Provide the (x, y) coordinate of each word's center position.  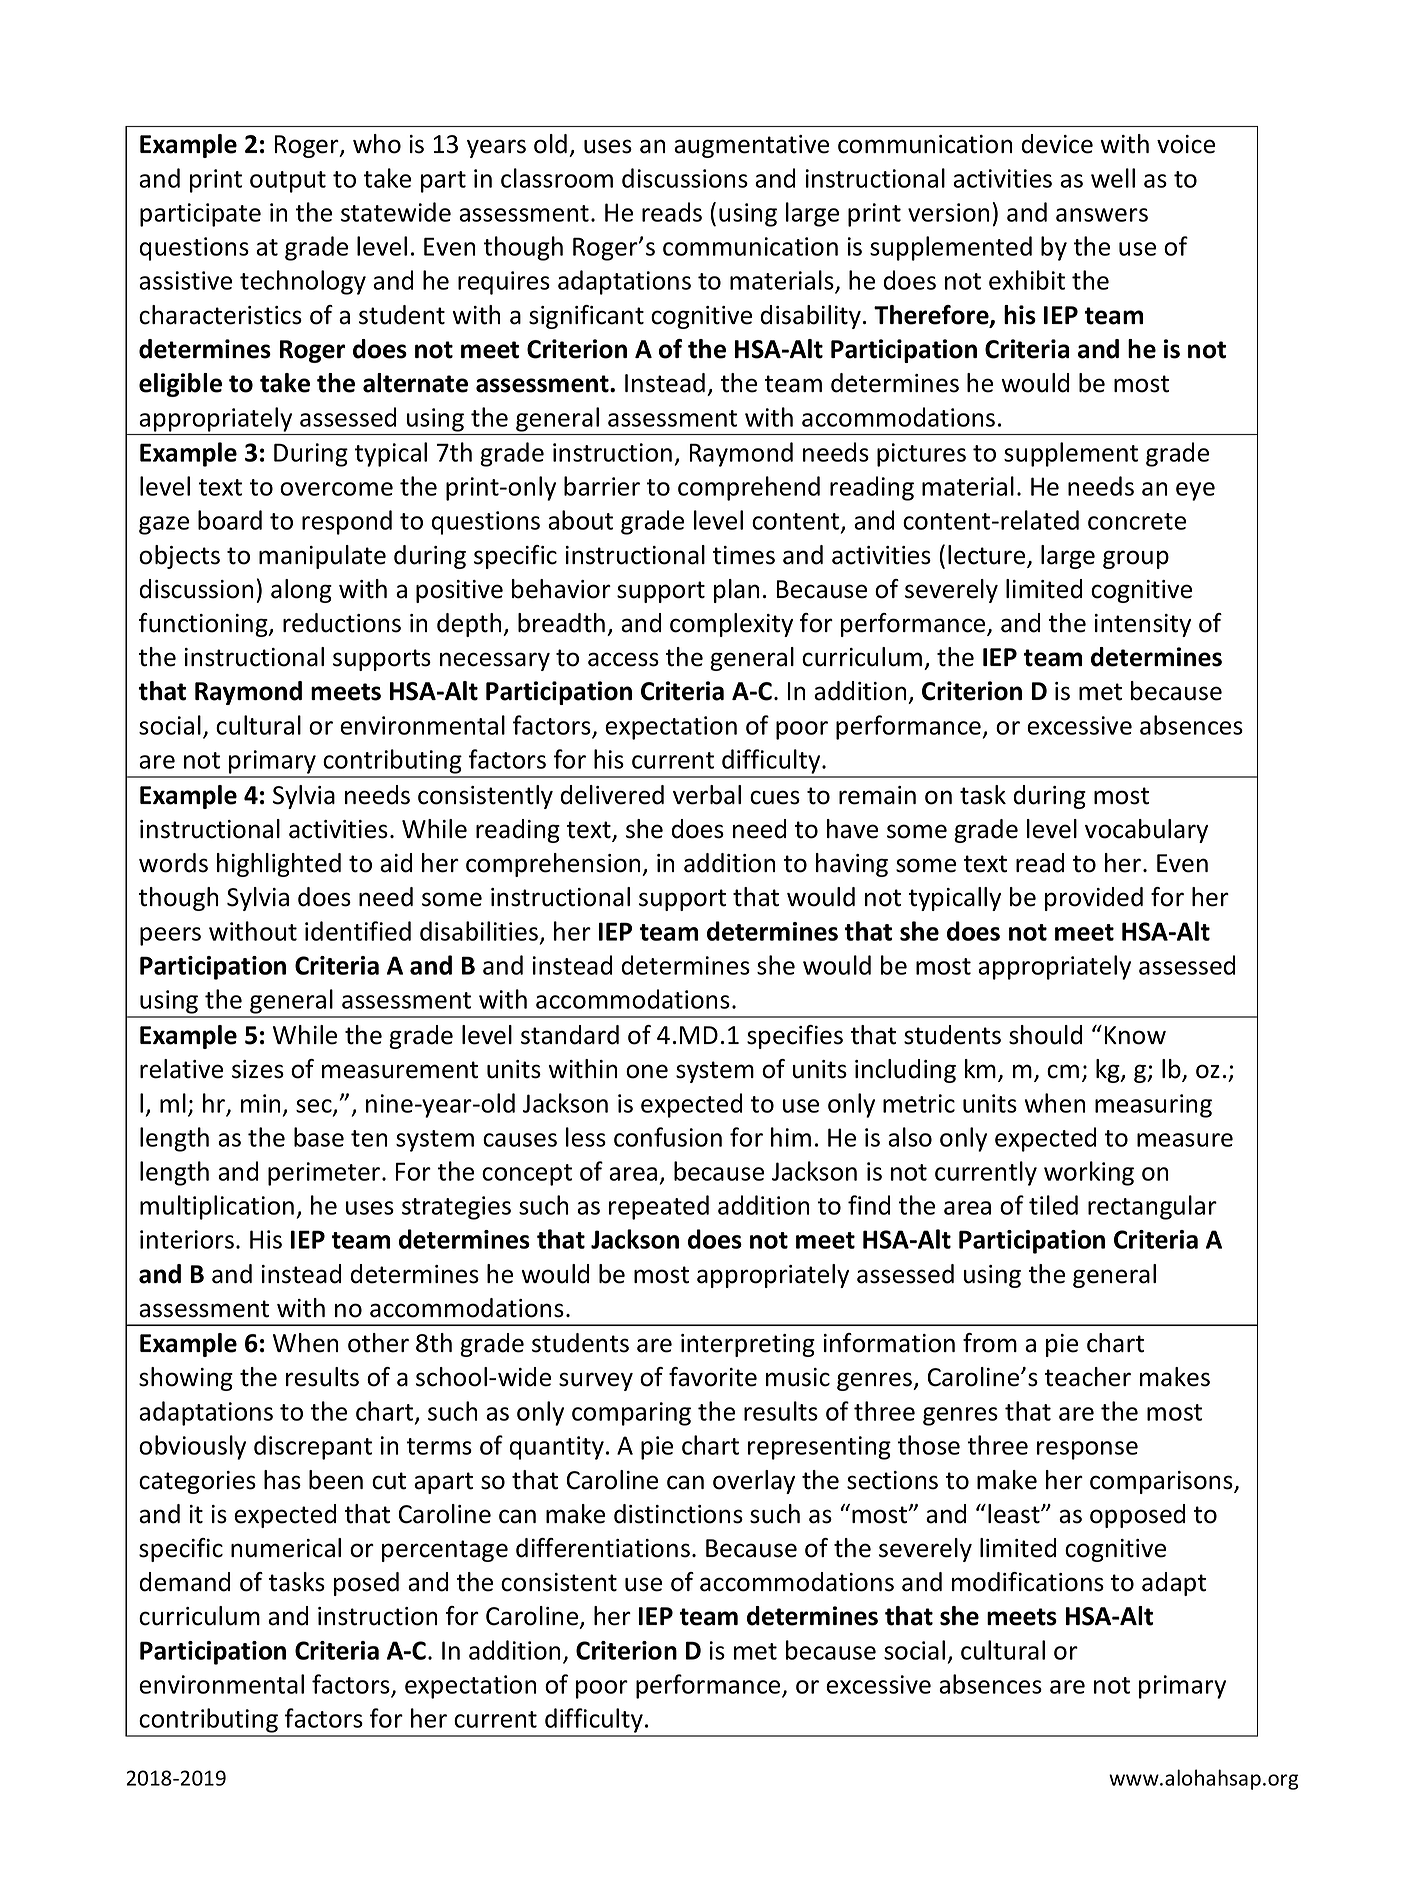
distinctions (678, 1514)
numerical (286, 1548)
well (1113, 178)
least (1015, 1514)
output (288, 182)
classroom (557, 178)
